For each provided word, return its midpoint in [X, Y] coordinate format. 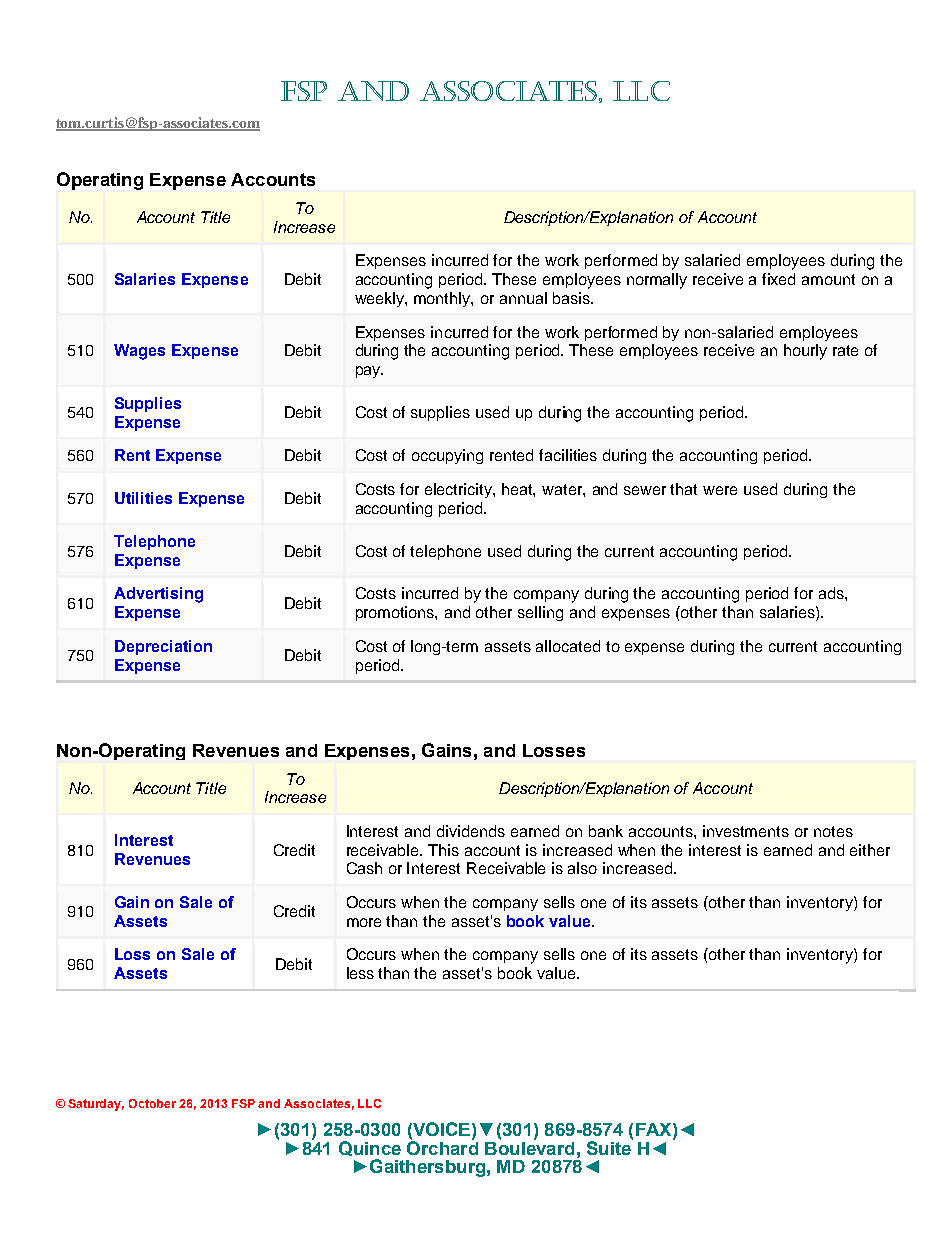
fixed [778, 279]
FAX [655, 1129]
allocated [568, 646]
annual [523, 298]
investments [746, 831]
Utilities [143, 498]
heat [518, 490]
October [152, 1103]
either [870, 850]
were [720, 490]
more [364, 922]
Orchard [442, 1146]
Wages [139, 352]
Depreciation [163, 647]
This [443, 850]
